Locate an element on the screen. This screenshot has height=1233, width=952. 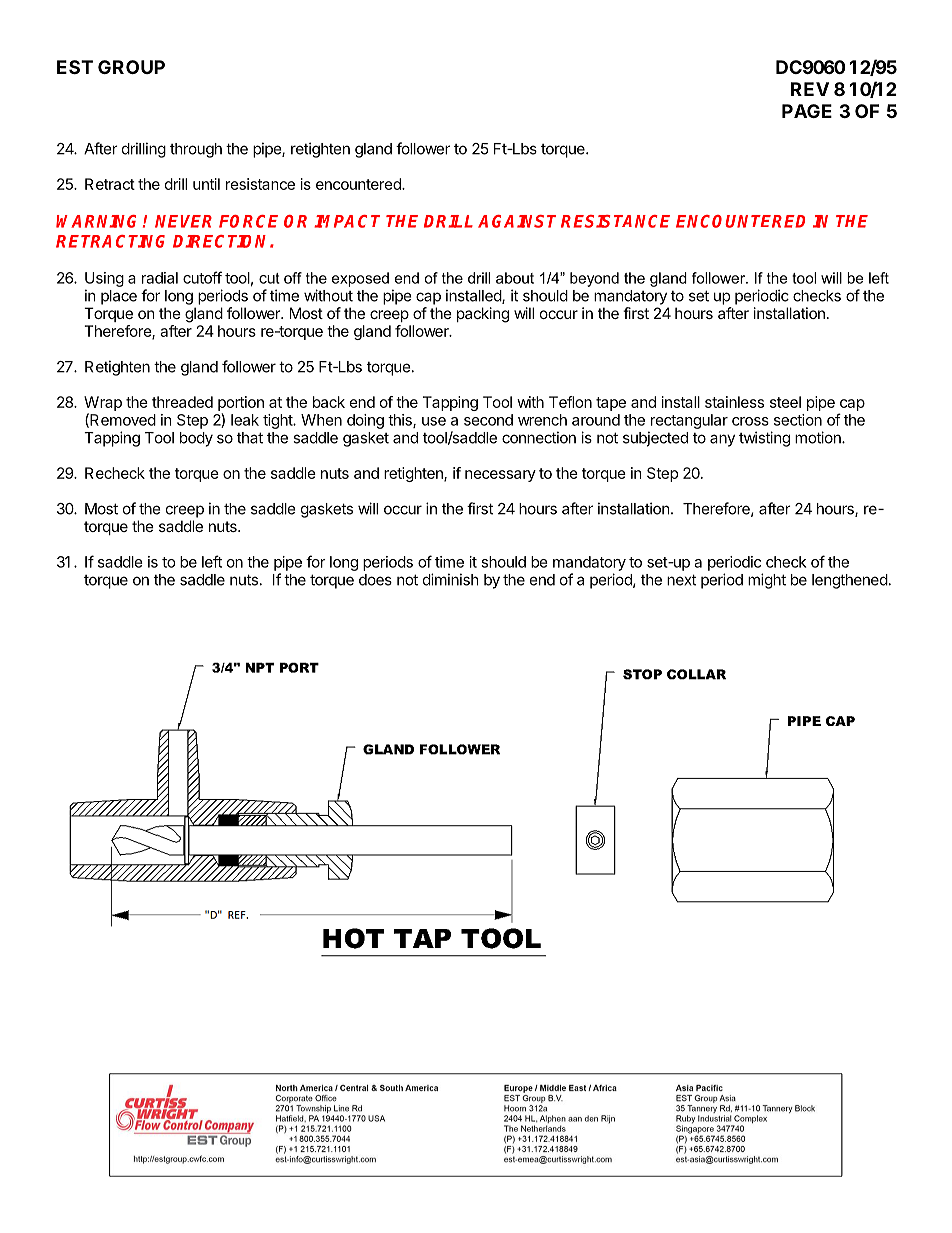
GROUP is located at coordinates (131, 67).
